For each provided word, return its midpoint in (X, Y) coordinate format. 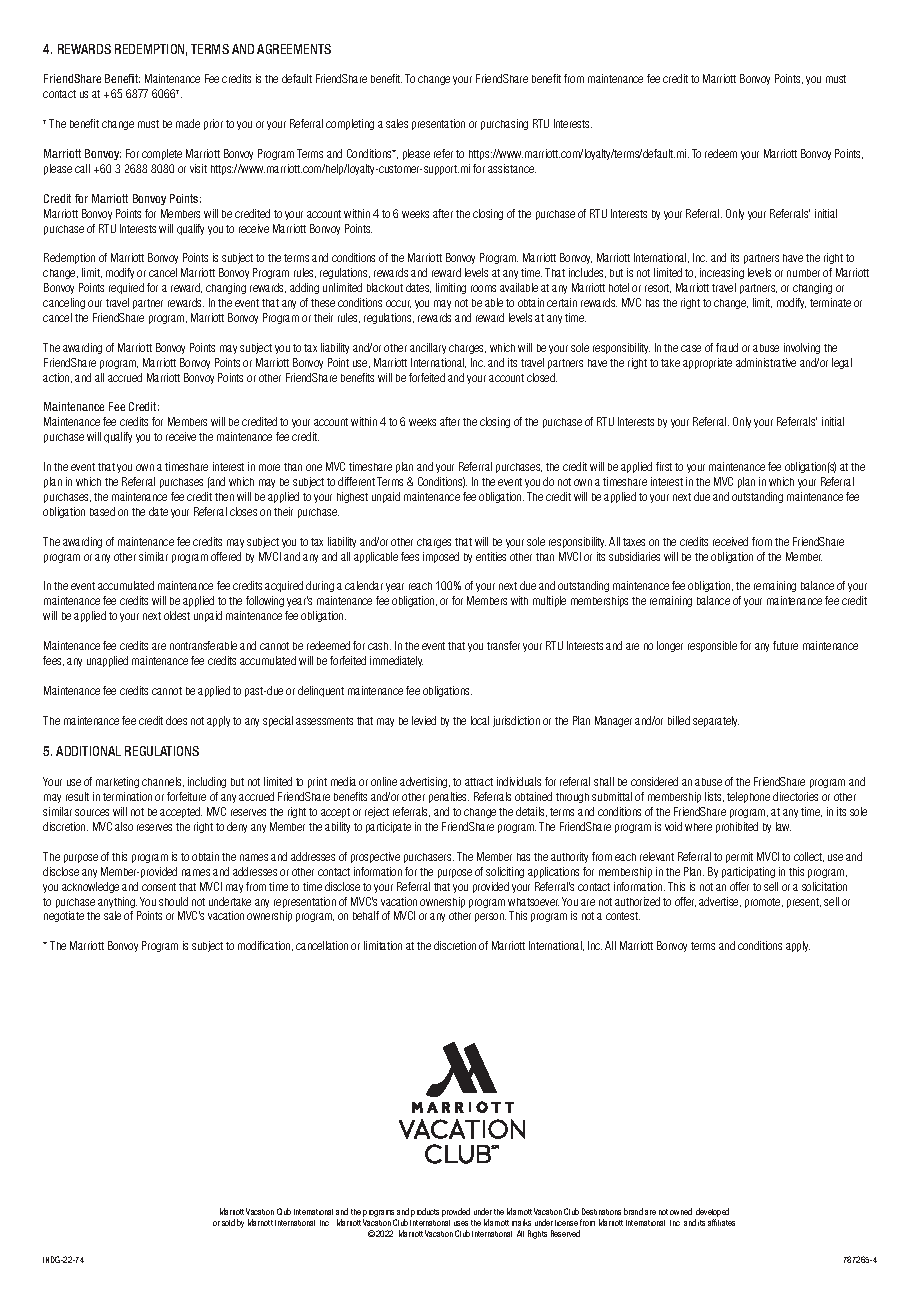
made (188, 123)
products (425, 1212)
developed (712, 1214)
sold (228, 1222)
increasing (722, 273)
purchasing (504, 124)
